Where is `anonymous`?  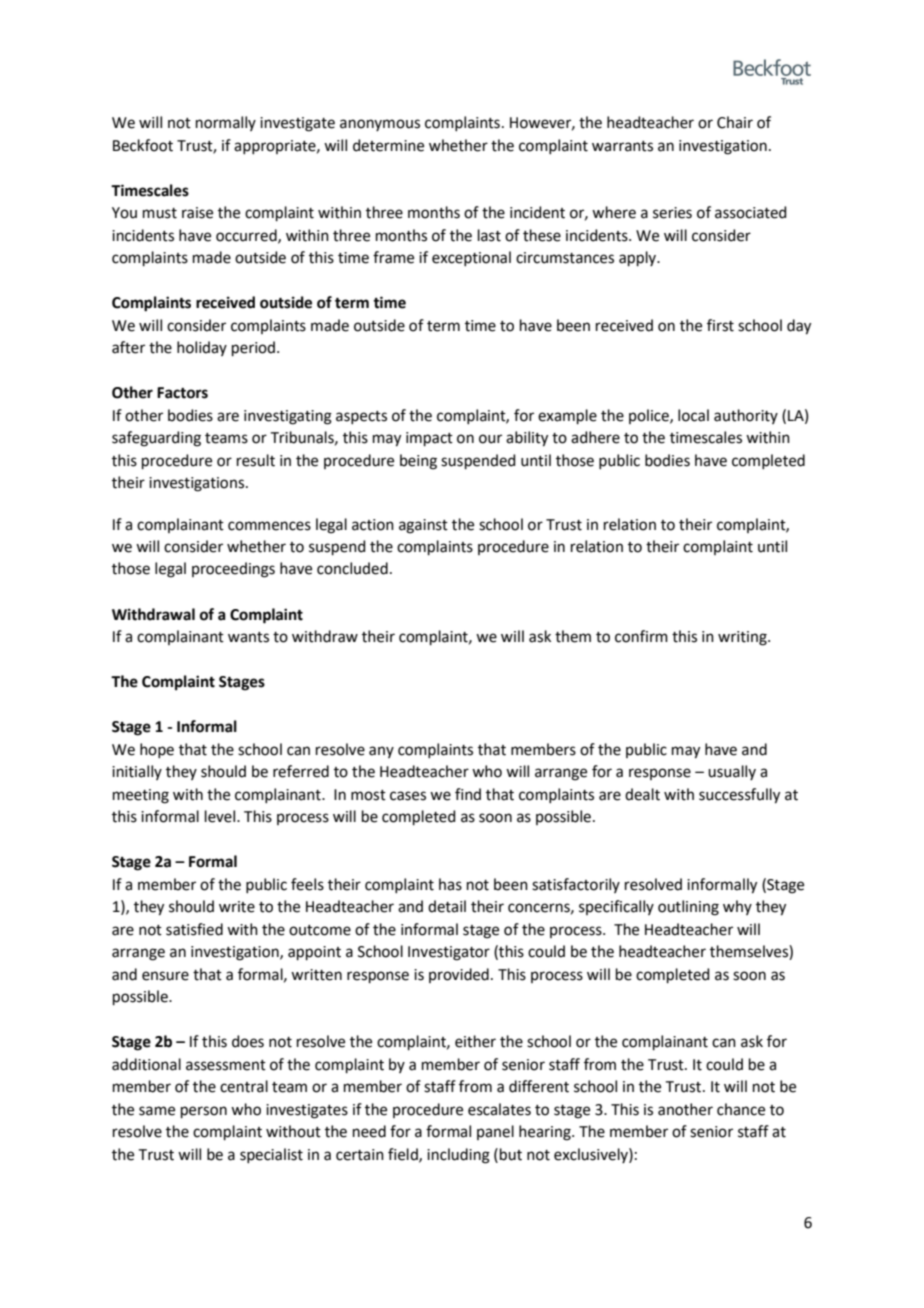 anonymous is located at coordinates (380, 125).
